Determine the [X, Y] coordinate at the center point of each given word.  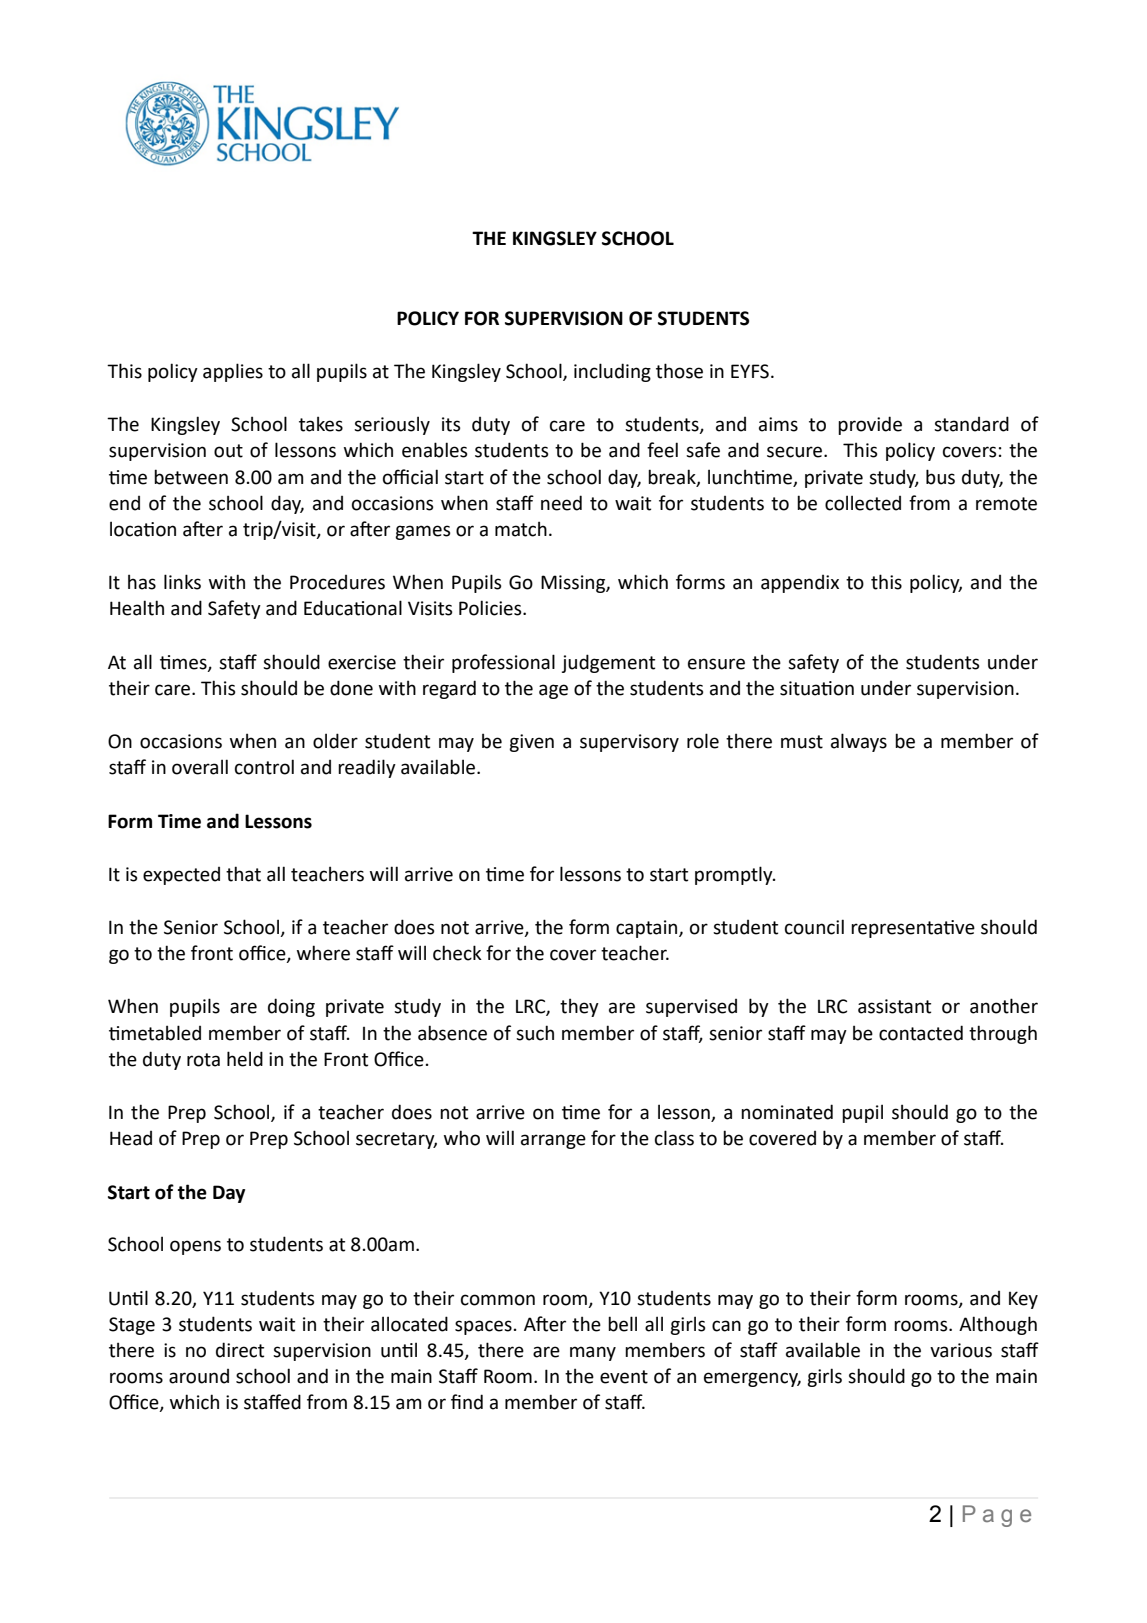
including [612, 372]
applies [233, 372]
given [531, 743]
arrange [553, 1141]
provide [870, 425]
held [245, 1059]
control [264, 767]
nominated [787, 1112]
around [199, 1376]
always [859, 742]
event [624, 1377]
